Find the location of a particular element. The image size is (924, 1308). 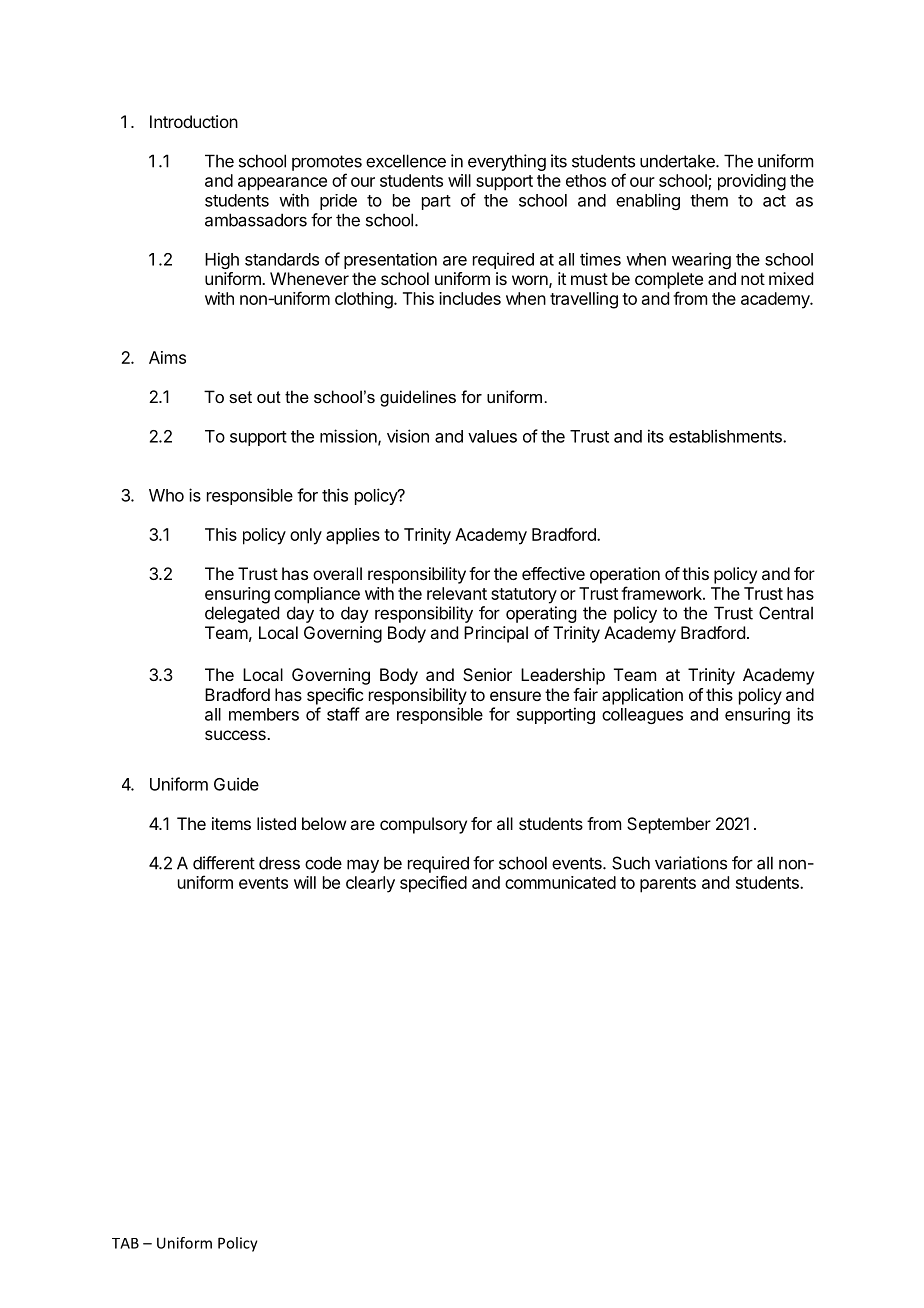

different is located at coordinates (224, 863).
